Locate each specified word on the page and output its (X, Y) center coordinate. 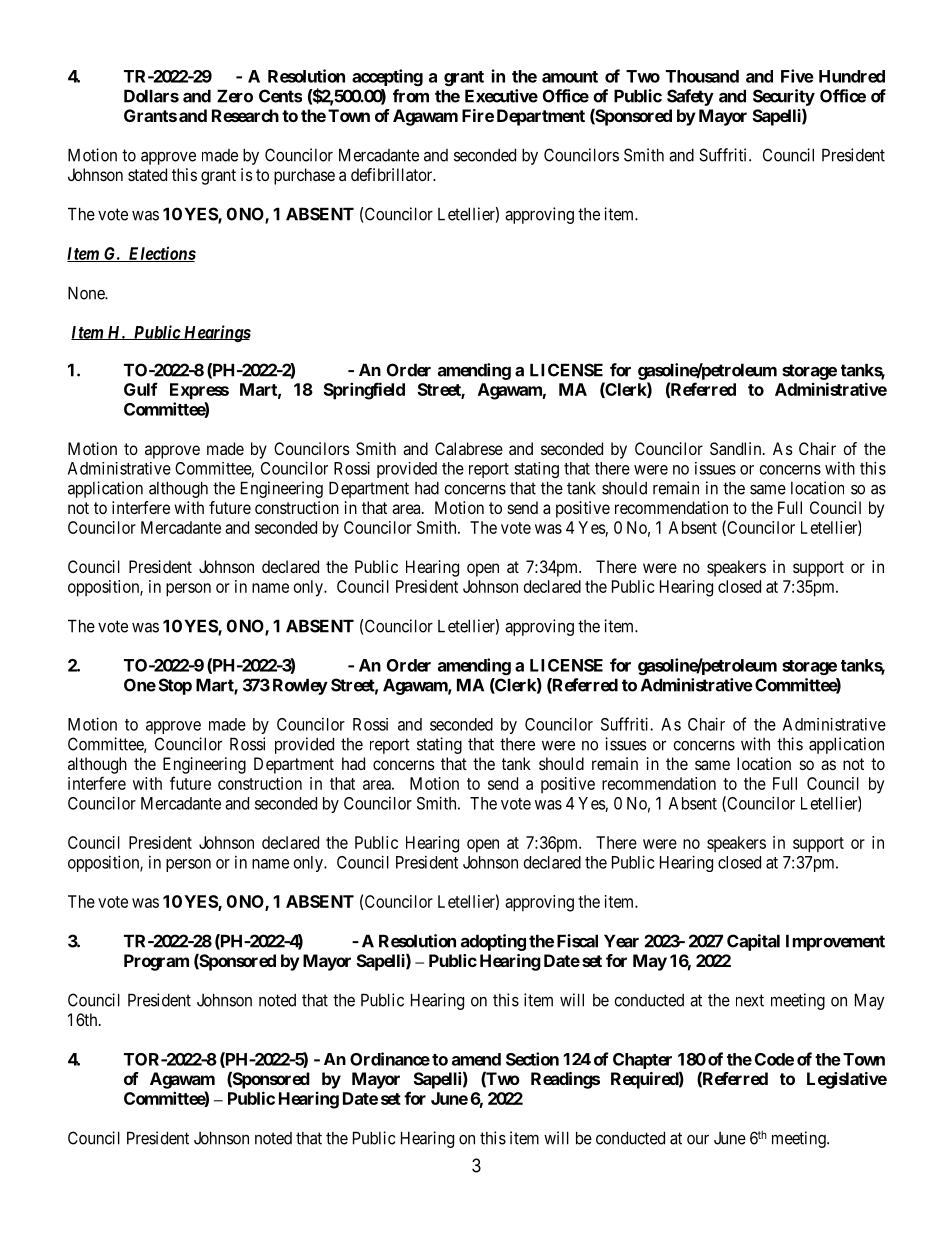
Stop (175, 686)
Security (784, 97)
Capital (753, 942)
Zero (235, 96)
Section (532, 1059)
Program (156, 962)
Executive (501, 96)
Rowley (300, 686)
